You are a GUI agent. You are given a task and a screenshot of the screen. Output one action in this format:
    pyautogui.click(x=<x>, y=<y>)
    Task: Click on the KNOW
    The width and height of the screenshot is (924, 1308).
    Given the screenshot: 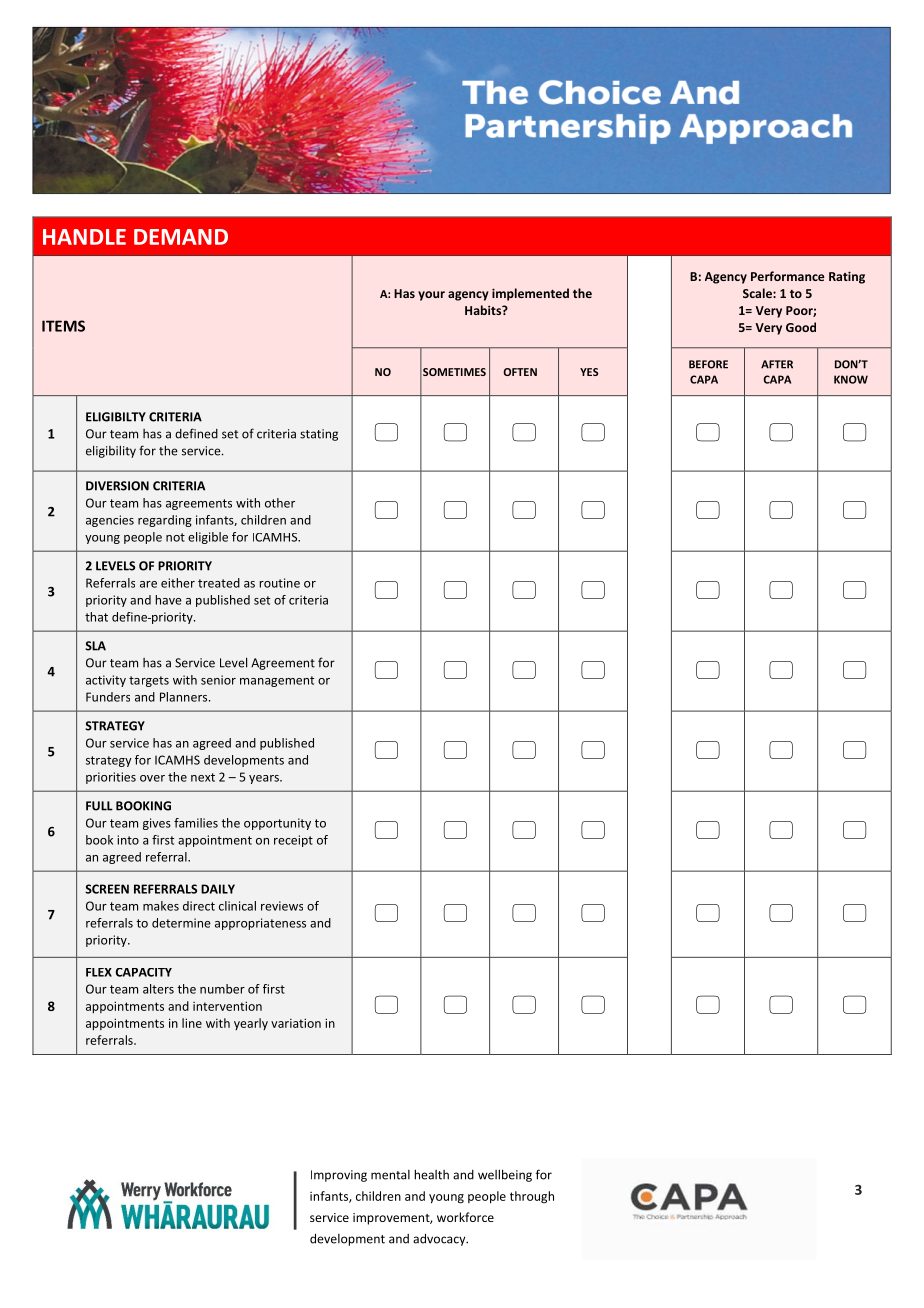 What is the action you would take?
    pyautogui.click(x=851, y=379)
